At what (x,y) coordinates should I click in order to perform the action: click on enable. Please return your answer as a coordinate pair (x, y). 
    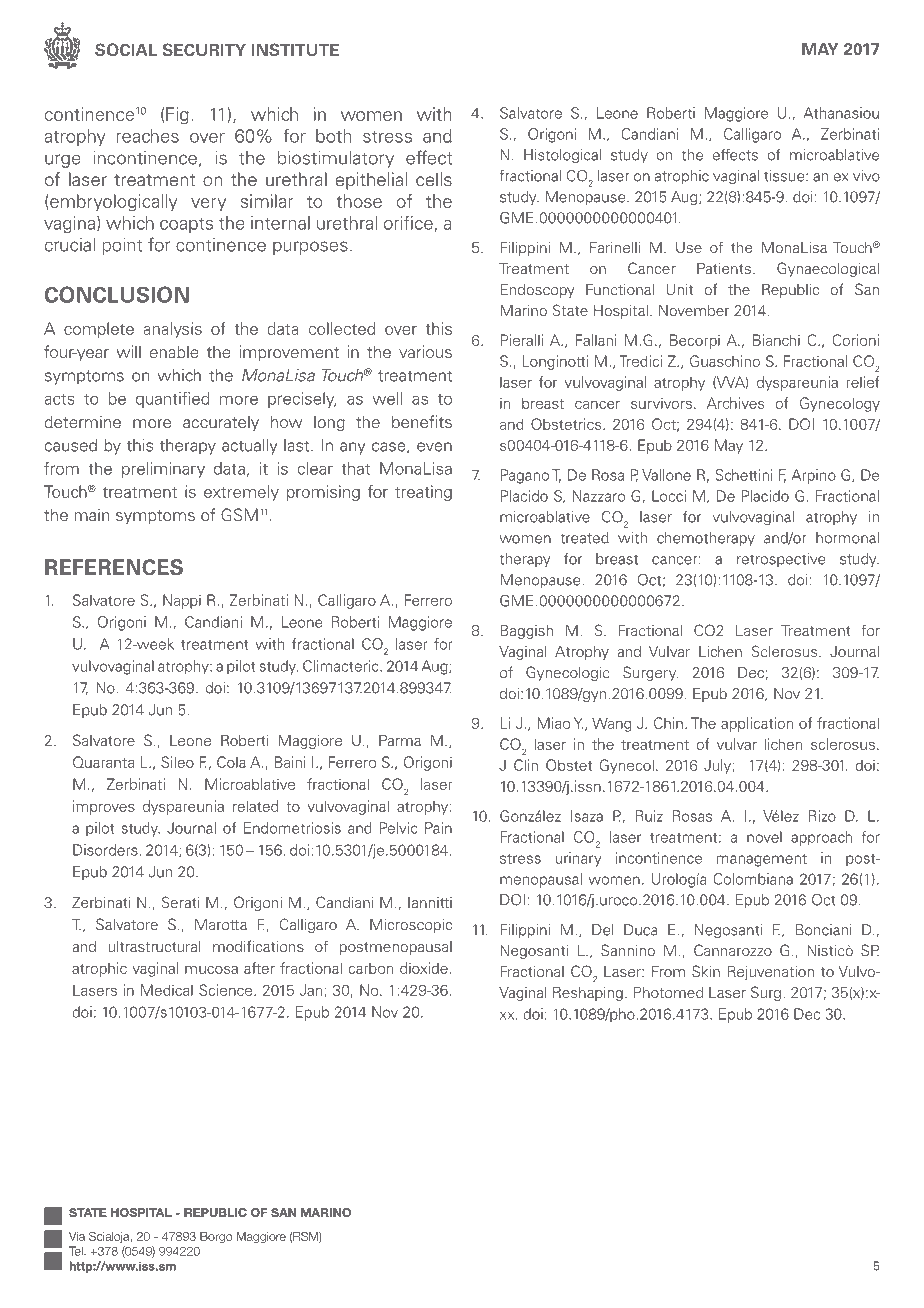
    Looking at the image, I should click on (174, 351).
